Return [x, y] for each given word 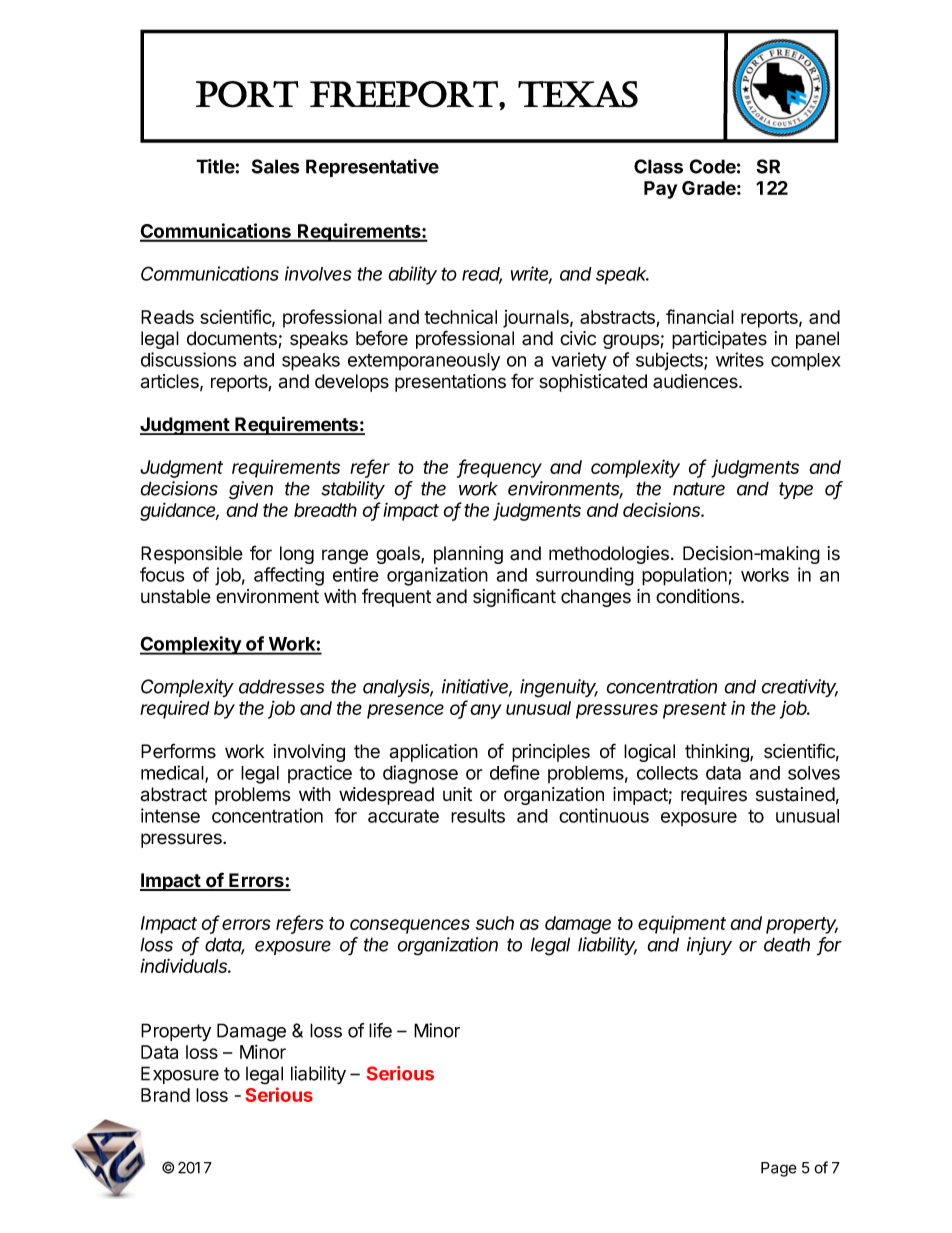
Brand [165, 1095]
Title [215, 166]
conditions [699, 596]
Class [658, 166]
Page [779, 1169]
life [380, 1030]
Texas [578, 94]
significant [514, 597]
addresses [281, 686]
